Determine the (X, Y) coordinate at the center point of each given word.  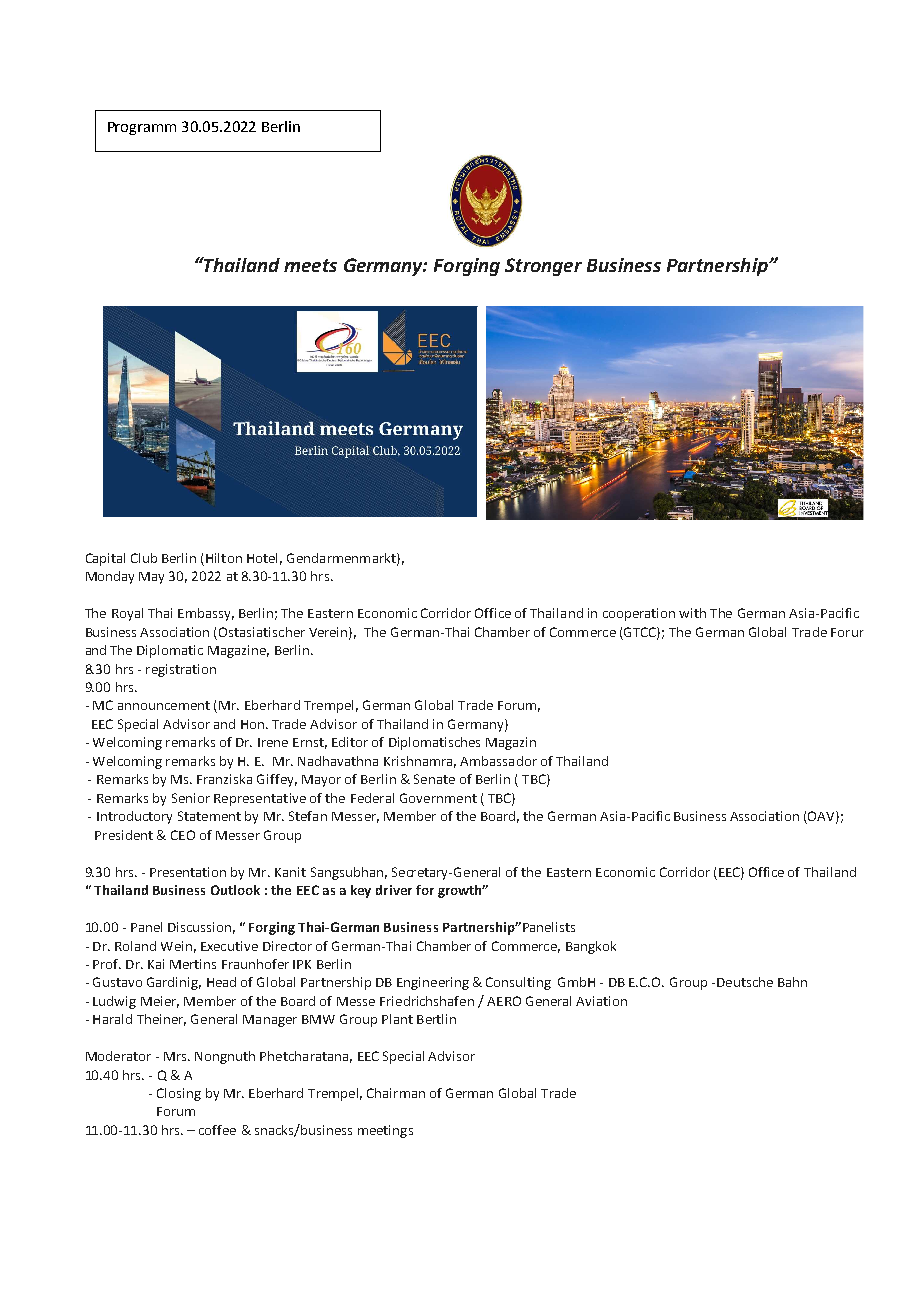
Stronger (543, 267)
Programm (142, 128)
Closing (179, 1094)
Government (438, 798)
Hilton (224, 558)
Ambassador (498, 761)
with (692, 613)
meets (310, 265)
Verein (329, 633)
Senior (191, 798)
